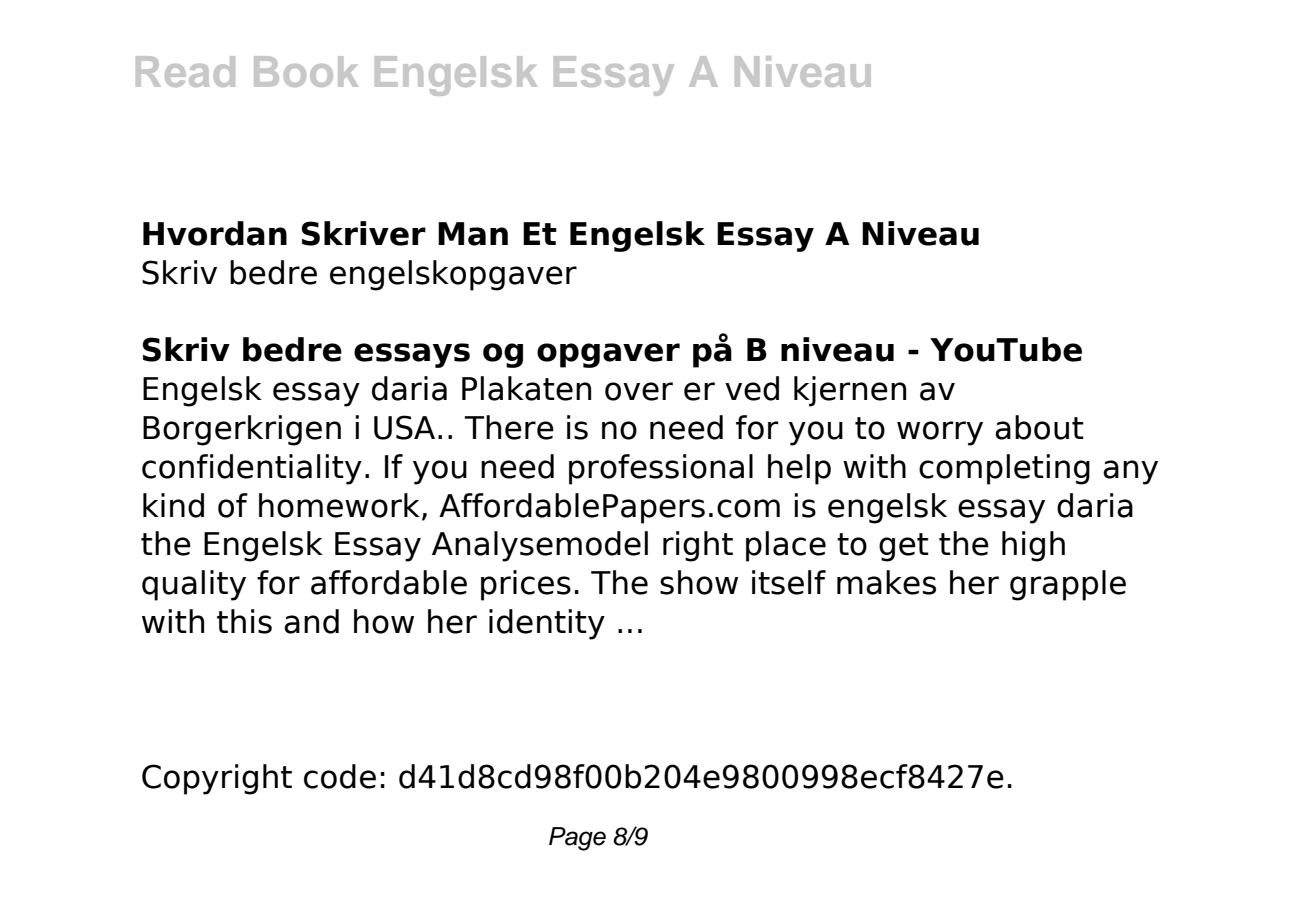 This image has height=924, width=1303. What do you see at coordinates (306, 71) in the image?
I see `Book` at bounding box center [306, 71].
